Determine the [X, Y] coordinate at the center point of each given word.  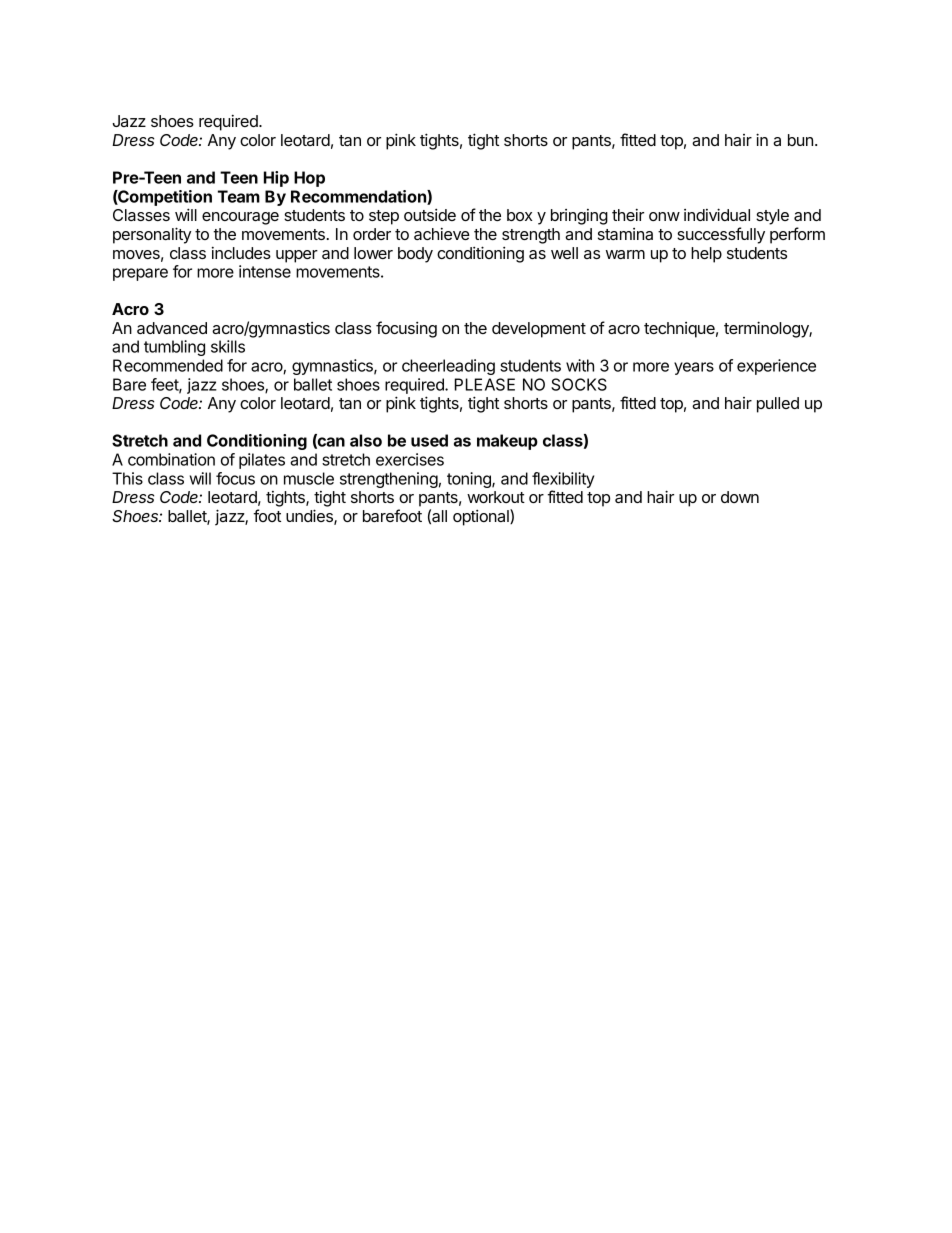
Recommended [168, 365]
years [694, 368]
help [706, 255]
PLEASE [485, 384]
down [740, 497]
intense [265, 271]
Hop [309, 179]
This [127, 478]
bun [800, 140]
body [415, 255]
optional [482, 517]
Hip [276, 179]
